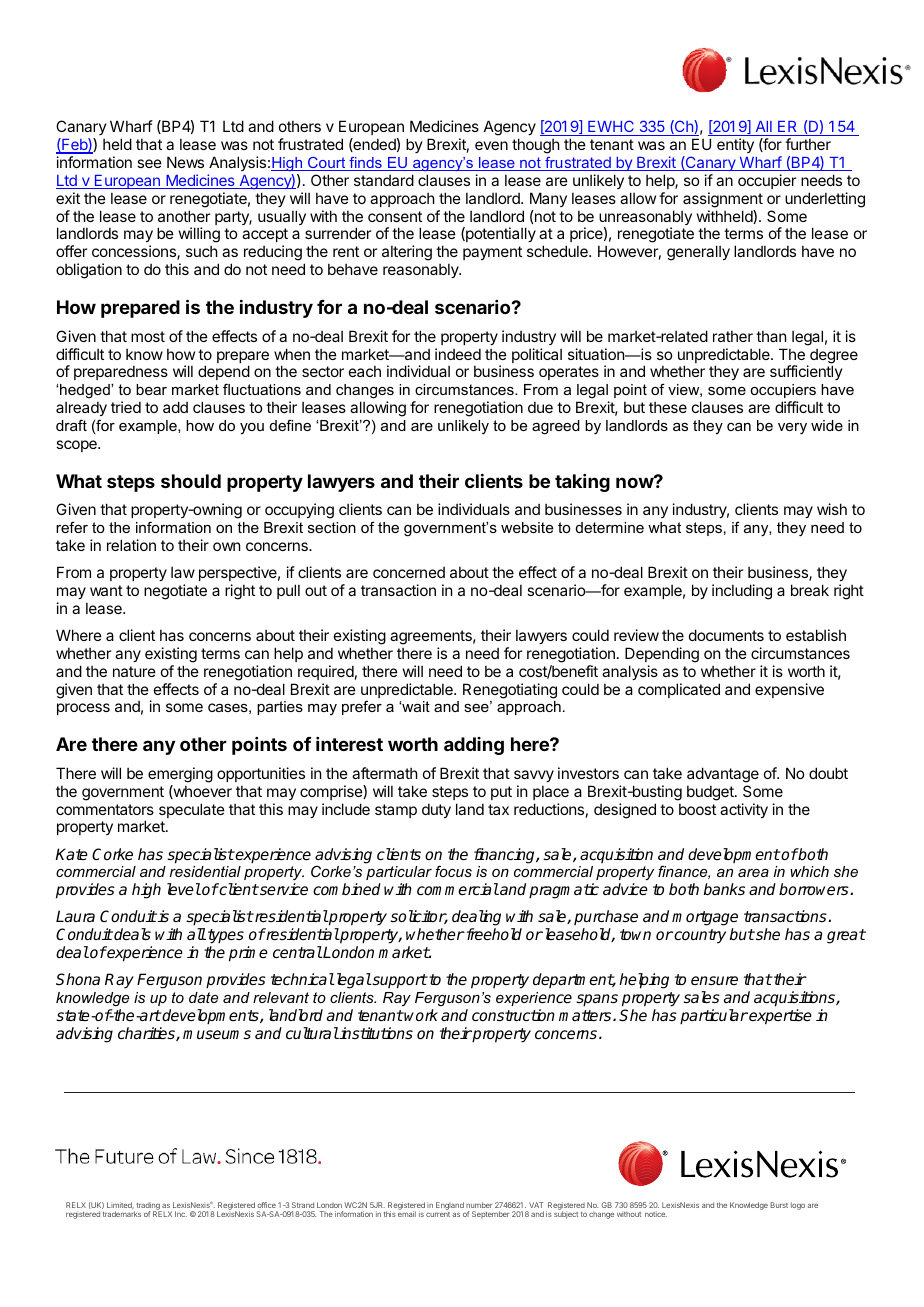  What do you see at coordinates (723, 200) in the screenshot?
I see `assignment` at bounding box center [723, 200].
